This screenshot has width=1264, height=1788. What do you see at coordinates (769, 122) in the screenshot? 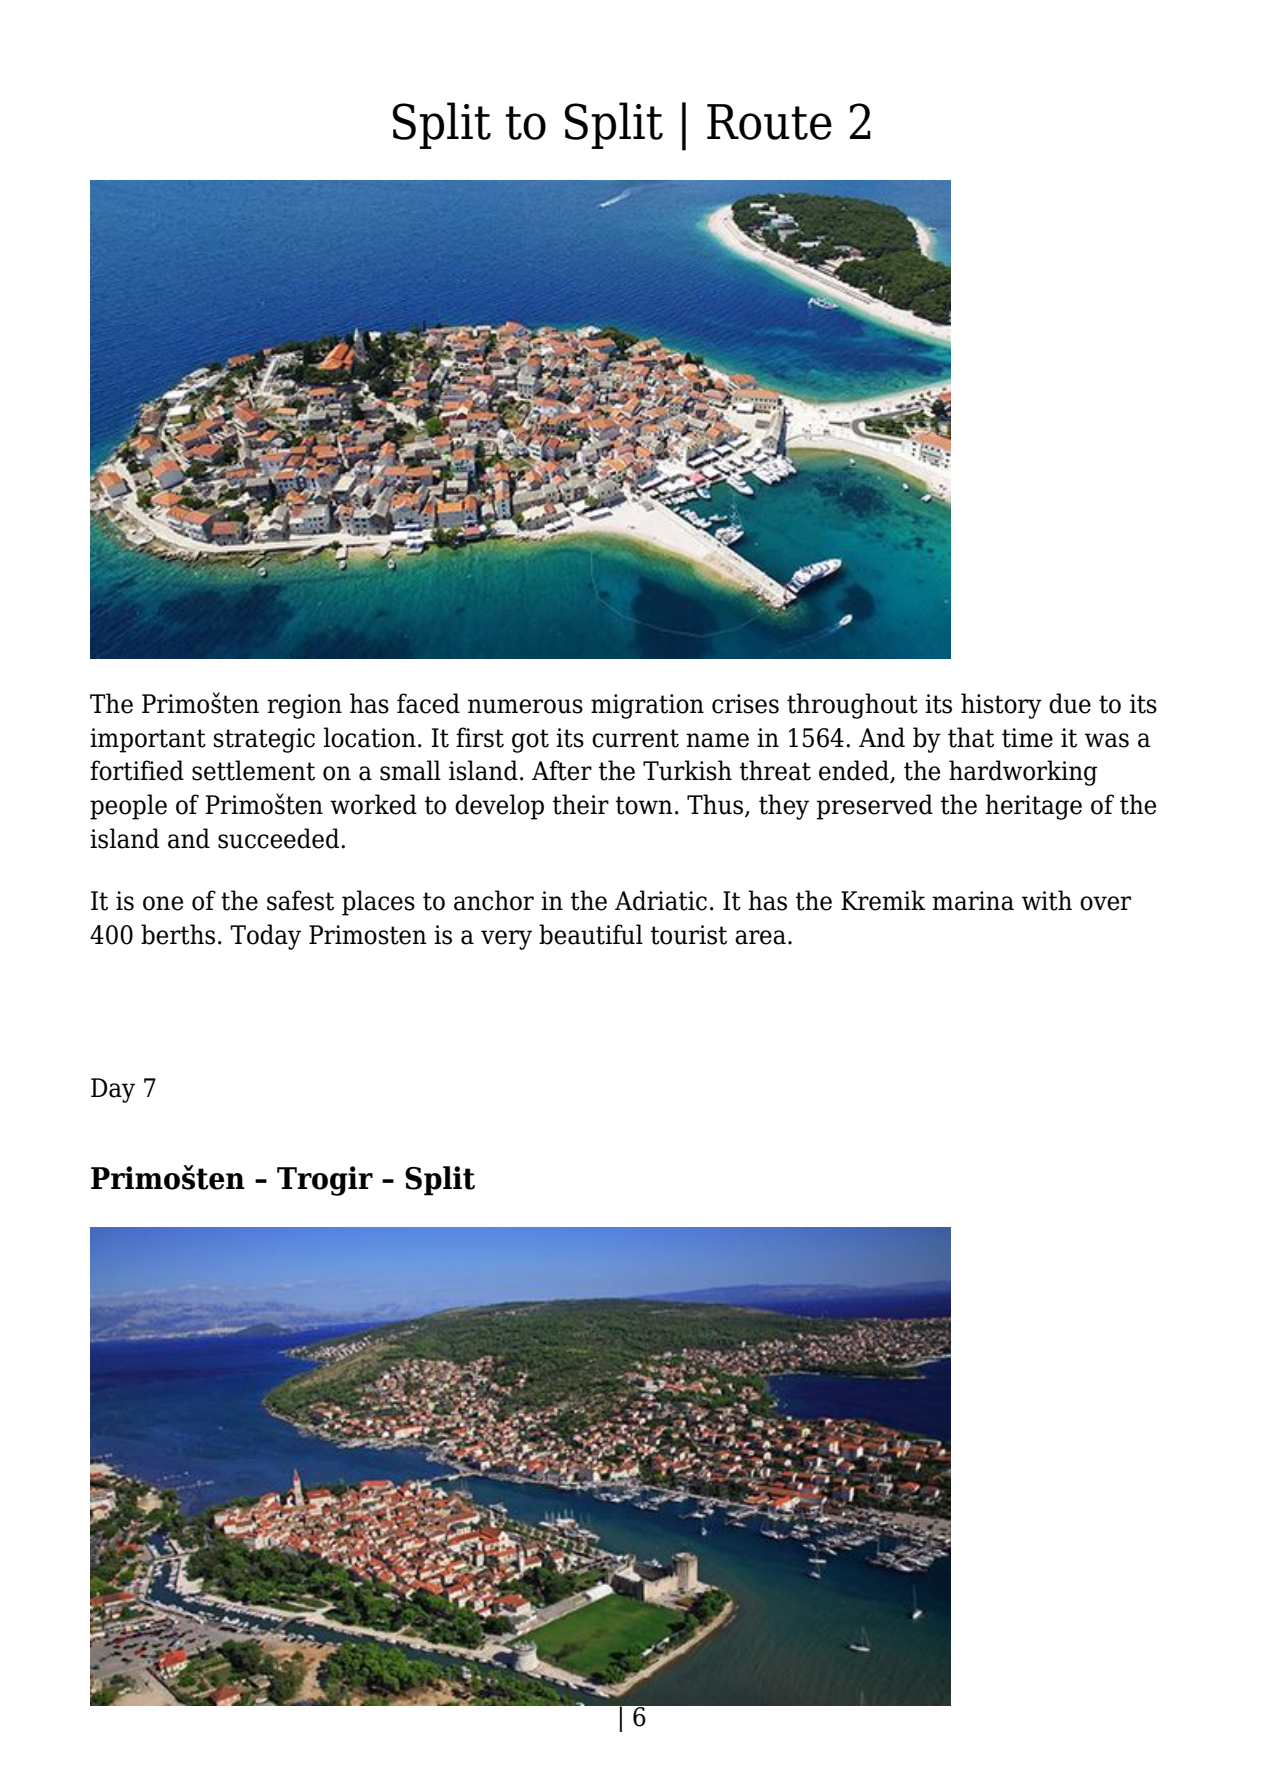
I see `Route` at bounding box center [769, 122].
